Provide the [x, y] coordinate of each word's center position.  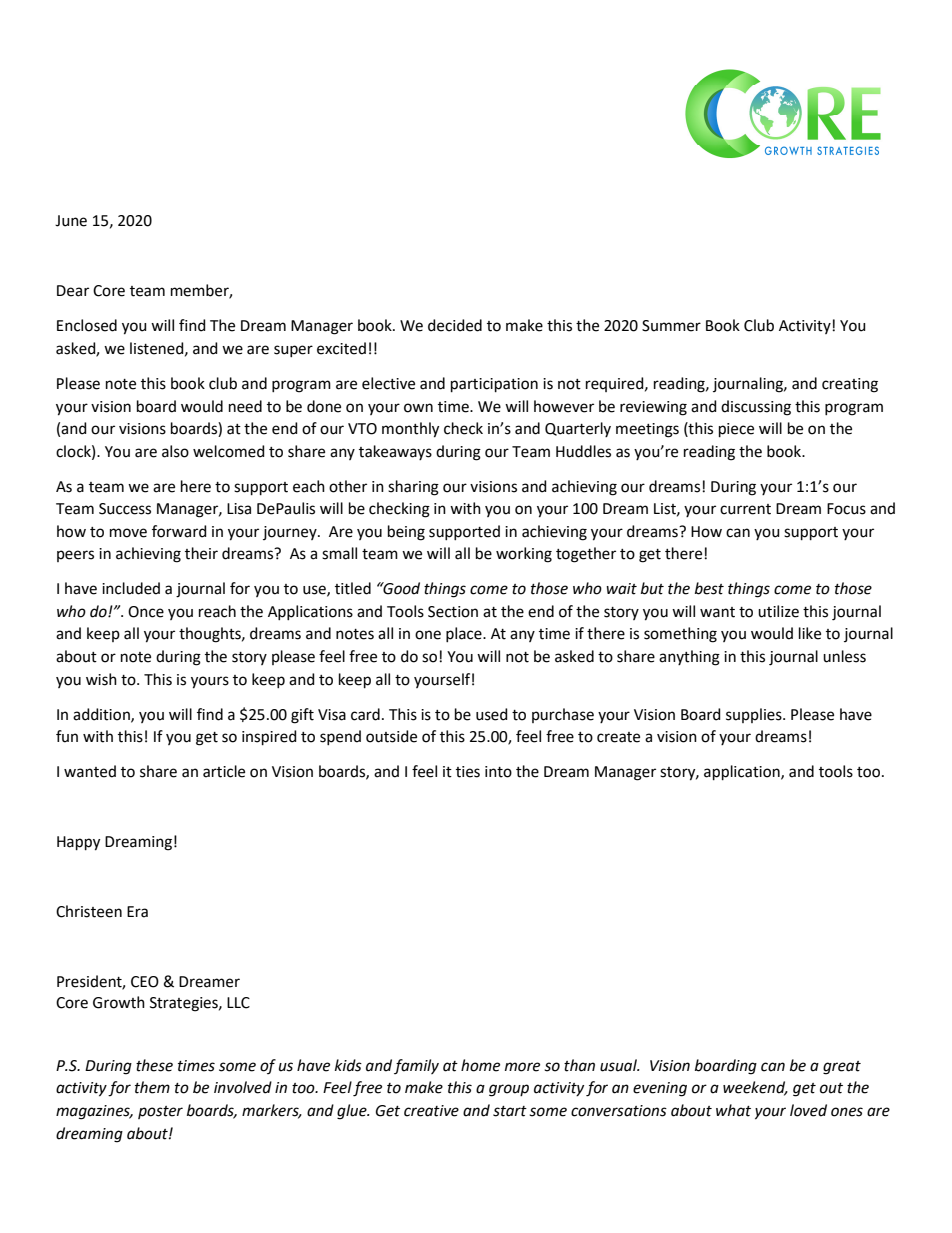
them [152, 1087]
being [406, 533]
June [71, 221]
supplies [755, 715]
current [745, 509]
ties [468, 772]
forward [179, 531]
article [224, 771]
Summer [671, 326]
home [480, 1065]
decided [455, 325]
